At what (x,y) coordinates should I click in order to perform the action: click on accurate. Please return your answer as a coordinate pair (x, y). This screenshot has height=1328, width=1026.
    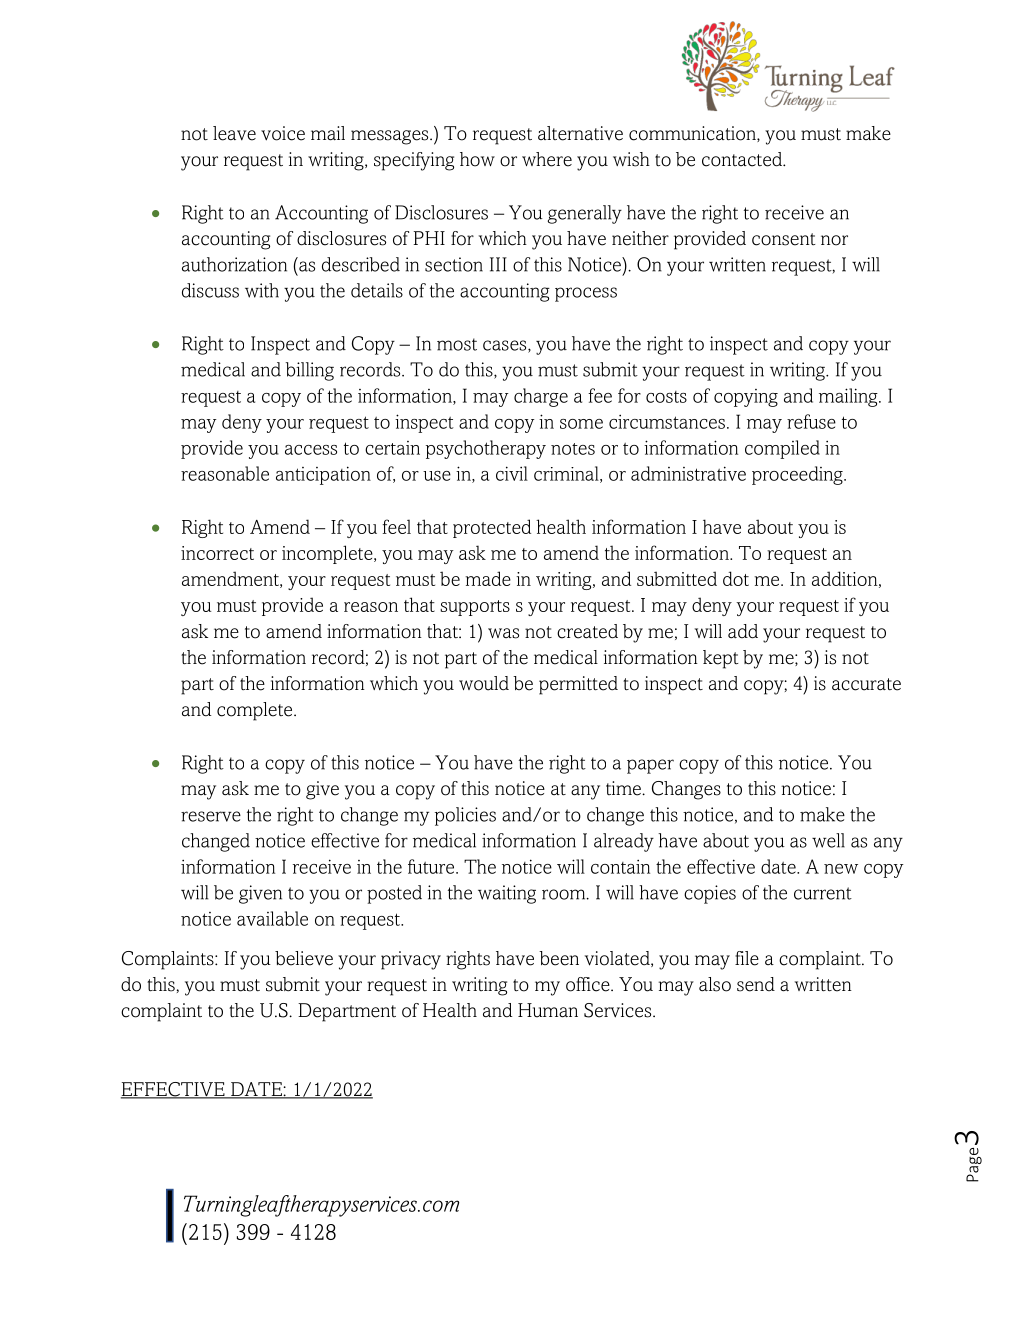
    Looking at the image, I should click on (866, 684).
